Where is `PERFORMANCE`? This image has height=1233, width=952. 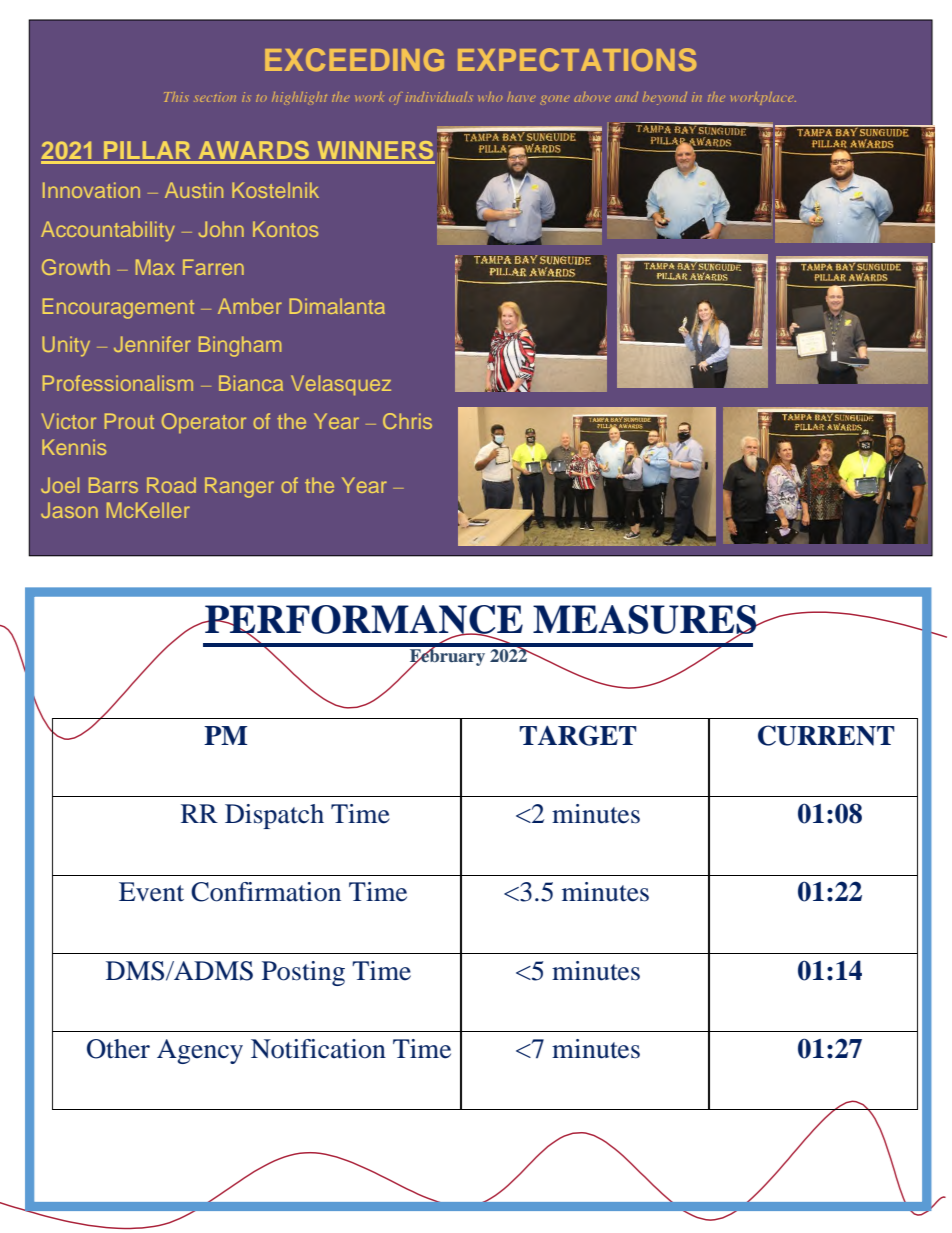
PERFORMANCE is located at coordinates (363, 620).
